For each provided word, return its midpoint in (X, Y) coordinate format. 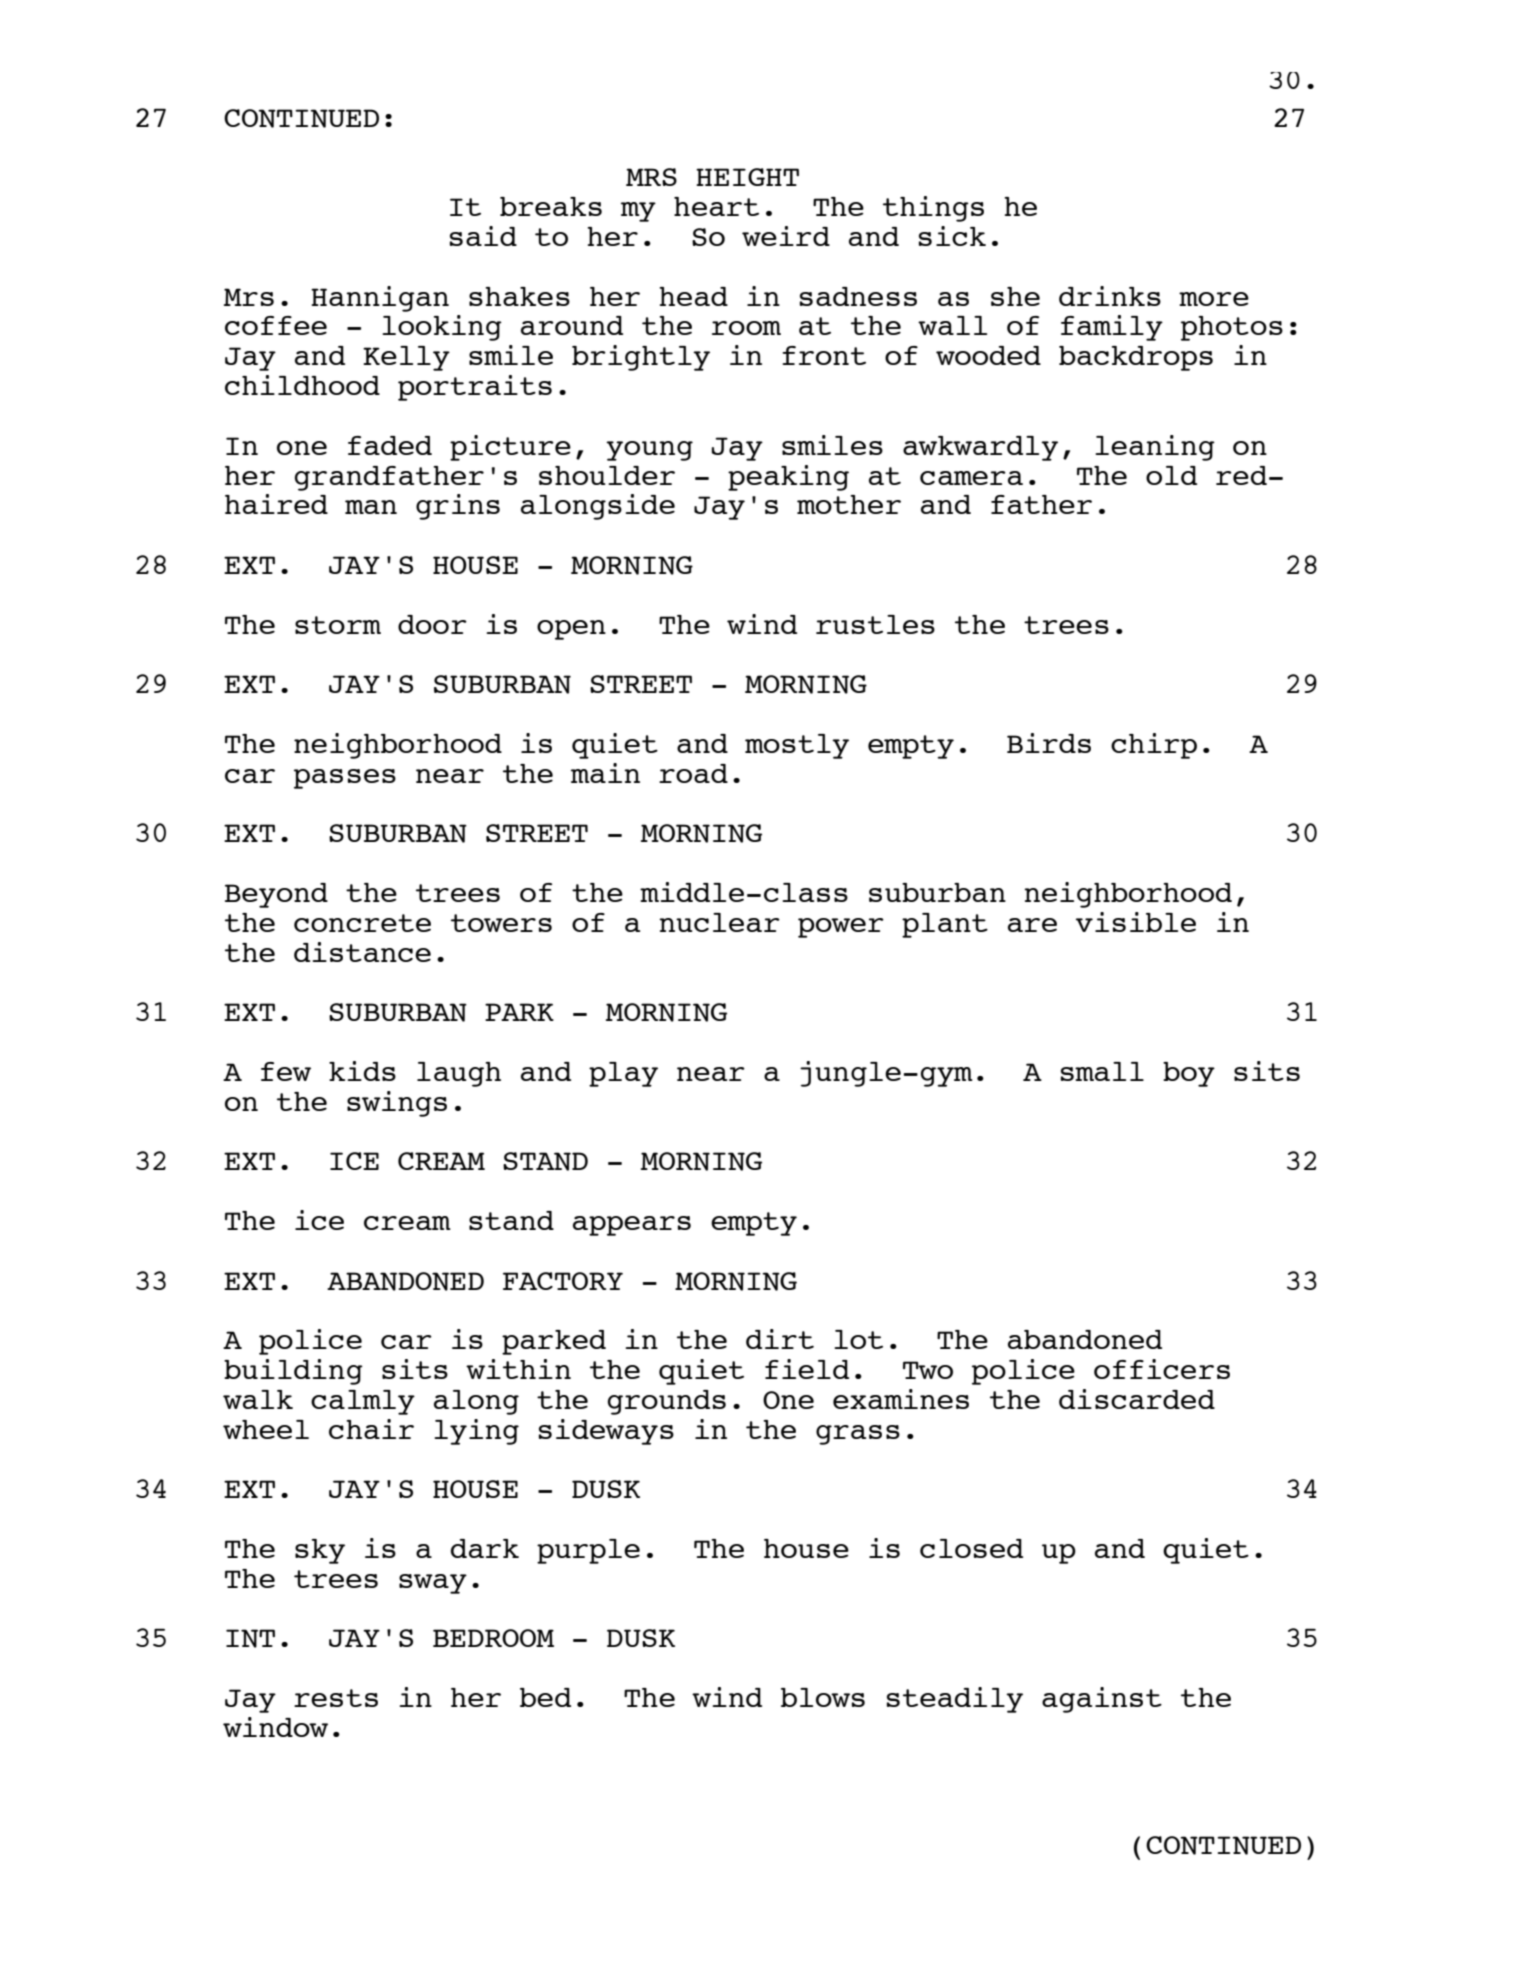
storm (338, 625)
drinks (1110, 296)
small (1102, 1071)
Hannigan (380, 299)
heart (716, 206)
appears (632, 1226)
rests (336, 1698)
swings (397, 1104)
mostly (797, 746)
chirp (1154, 746)
